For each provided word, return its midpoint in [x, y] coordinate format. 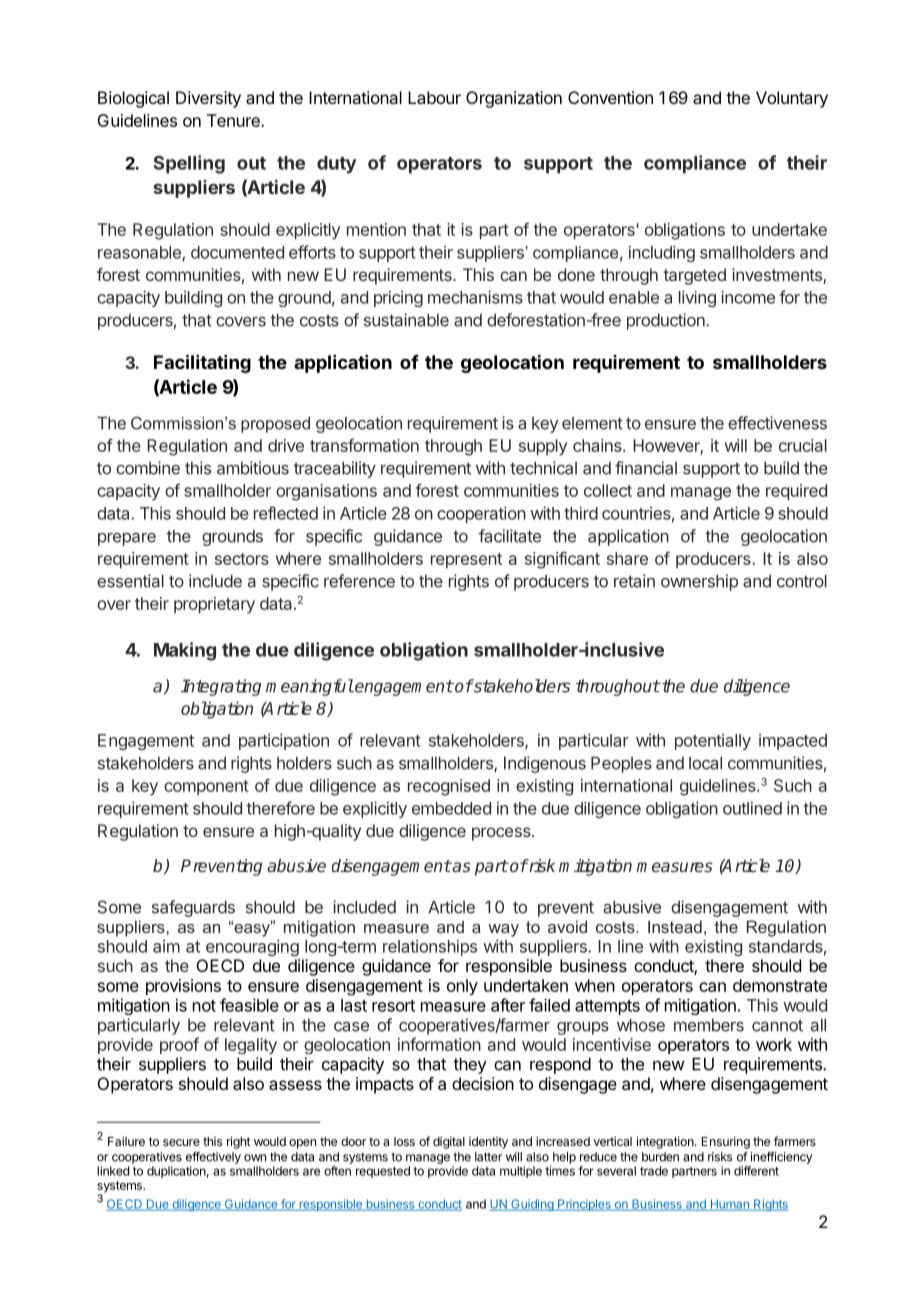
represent [466, 561]
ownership [699, 582]
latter [488, 1157]
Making [185, 651]
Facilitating [202, 363]
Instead [675, 926]
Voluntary [792, 99]
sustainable [406, 320]
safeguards [193, 908]
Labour [434, 97]
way [503, 930]
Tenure [234, 120]
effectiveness [777, 423]
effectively [213, 1158]
